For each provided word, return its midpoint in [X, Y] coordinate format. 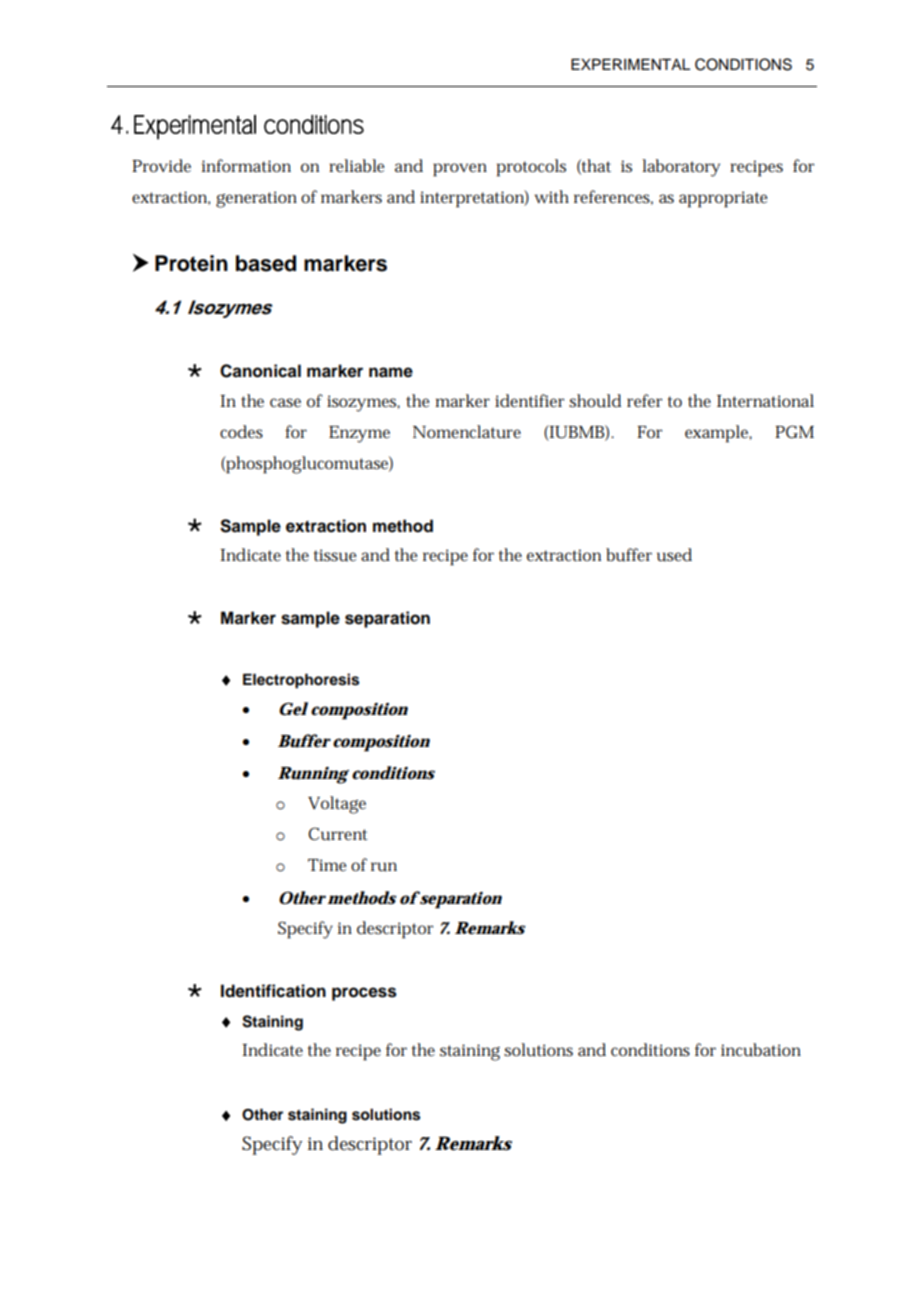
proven [460, 170]
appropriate [723, 199]
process [364, 994]
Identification [273, 991]
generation [256, 199]
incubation [761, 1050]
